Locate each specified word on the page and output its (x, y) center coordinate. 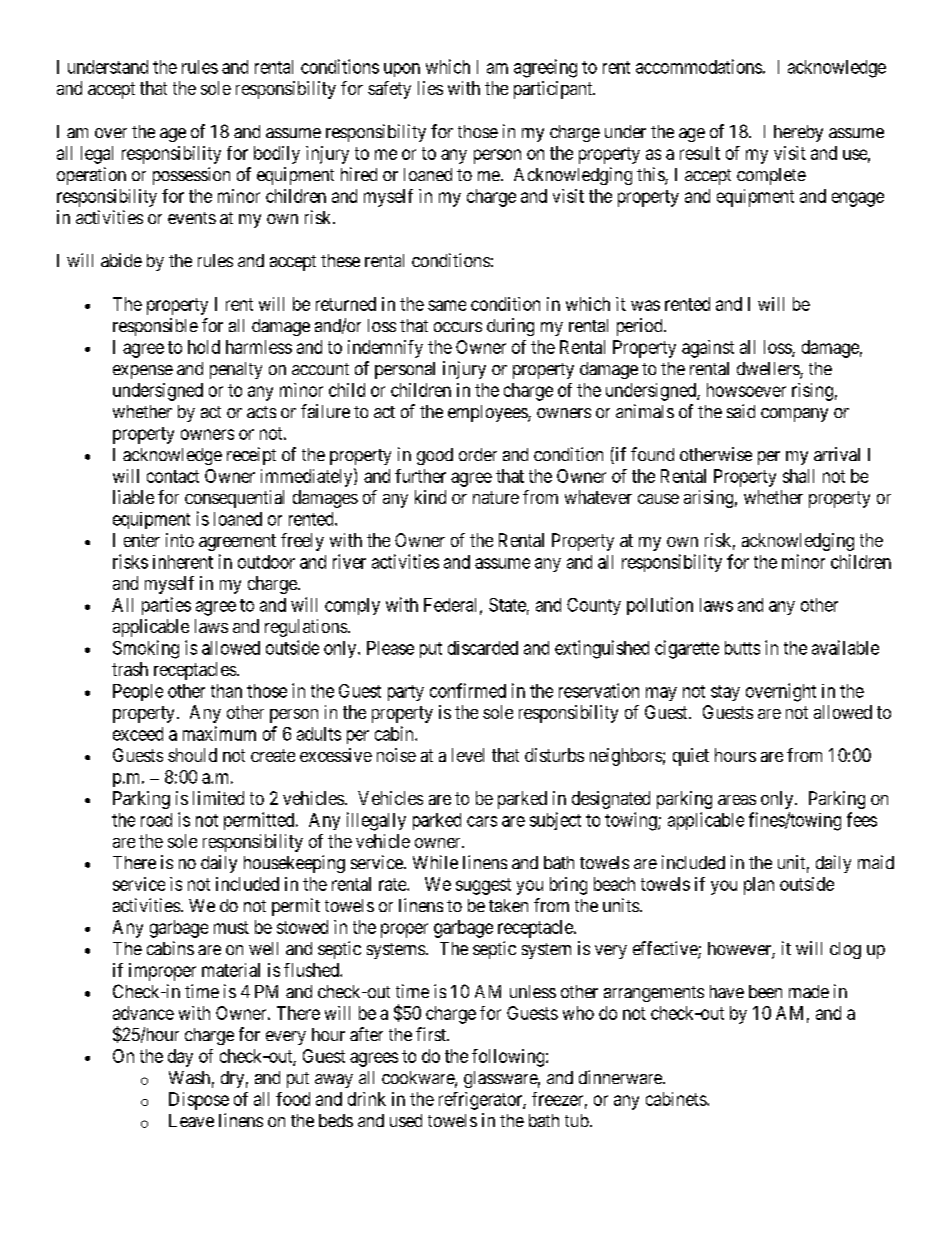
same (447, 305)
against (708, 349)
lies (430, 88)
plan (759, 886)
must (231, 927)
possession (191, 176)
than (226, 691)
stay (725, 693)
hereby (798, 133)
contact (173, 476)
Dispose (199, 1101)
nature (496, 497)
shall (798, 476)
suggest (483, 886)
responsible (155, 327)
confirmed (468, 690)
